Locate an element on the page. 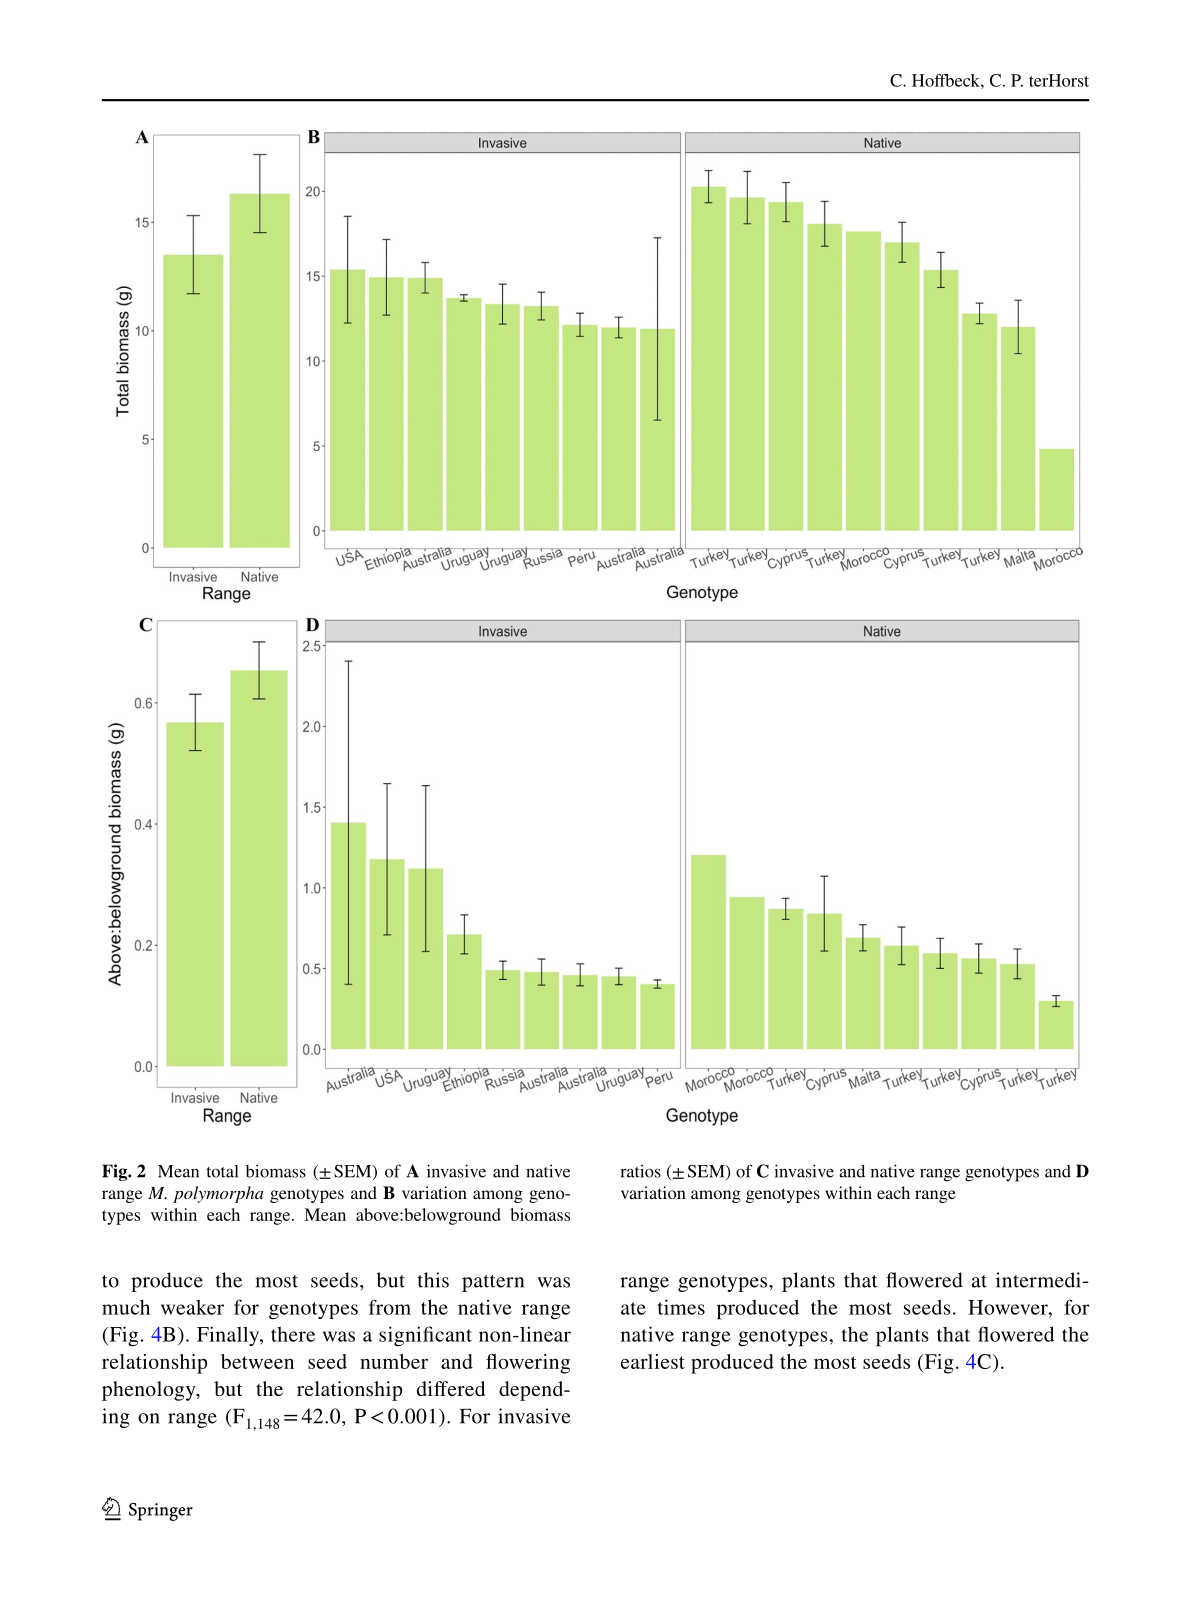 The image size is (1191, 1605). there is located at coordinates (293, 1334).
